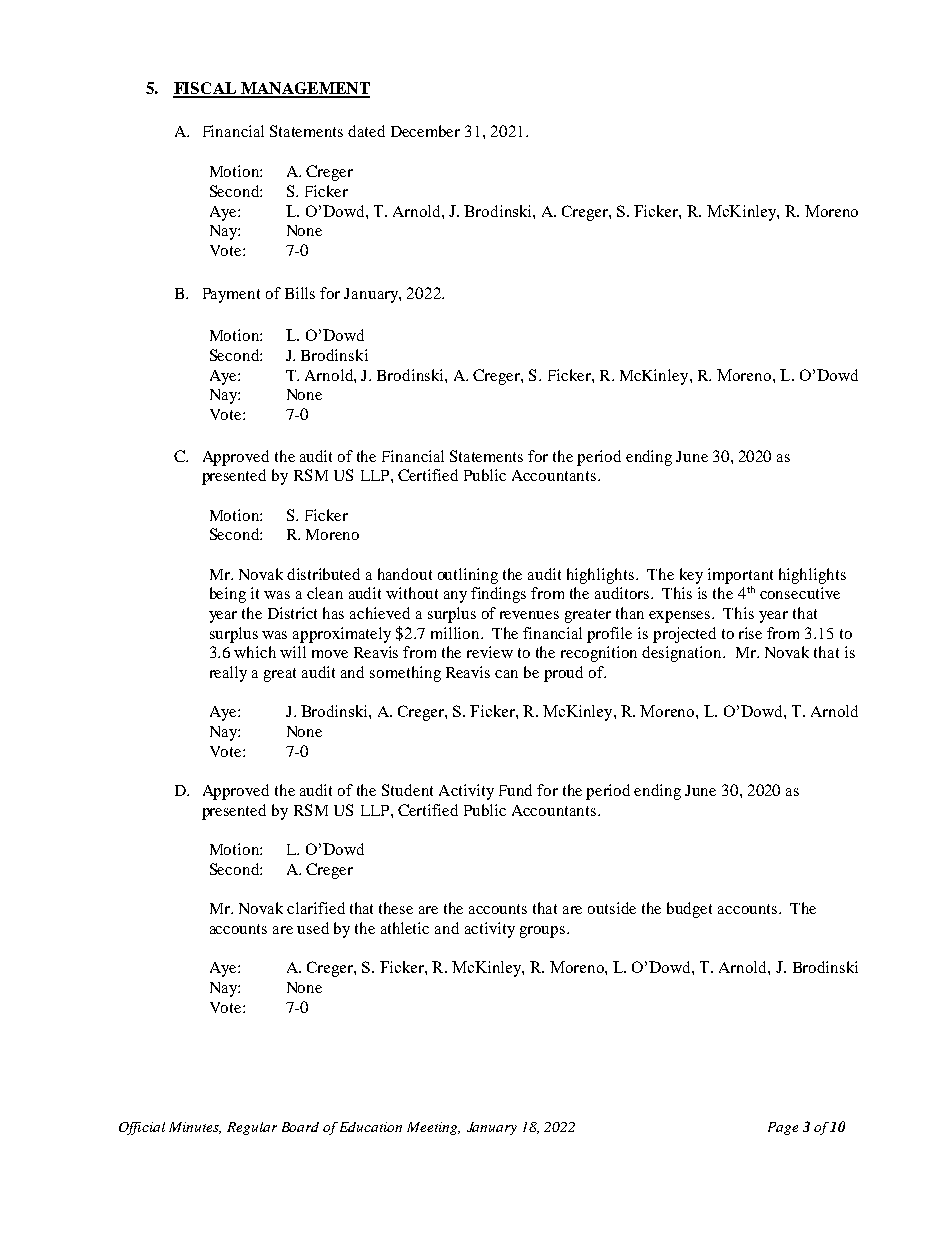  I want to click on Fund, so click(515, 790).
